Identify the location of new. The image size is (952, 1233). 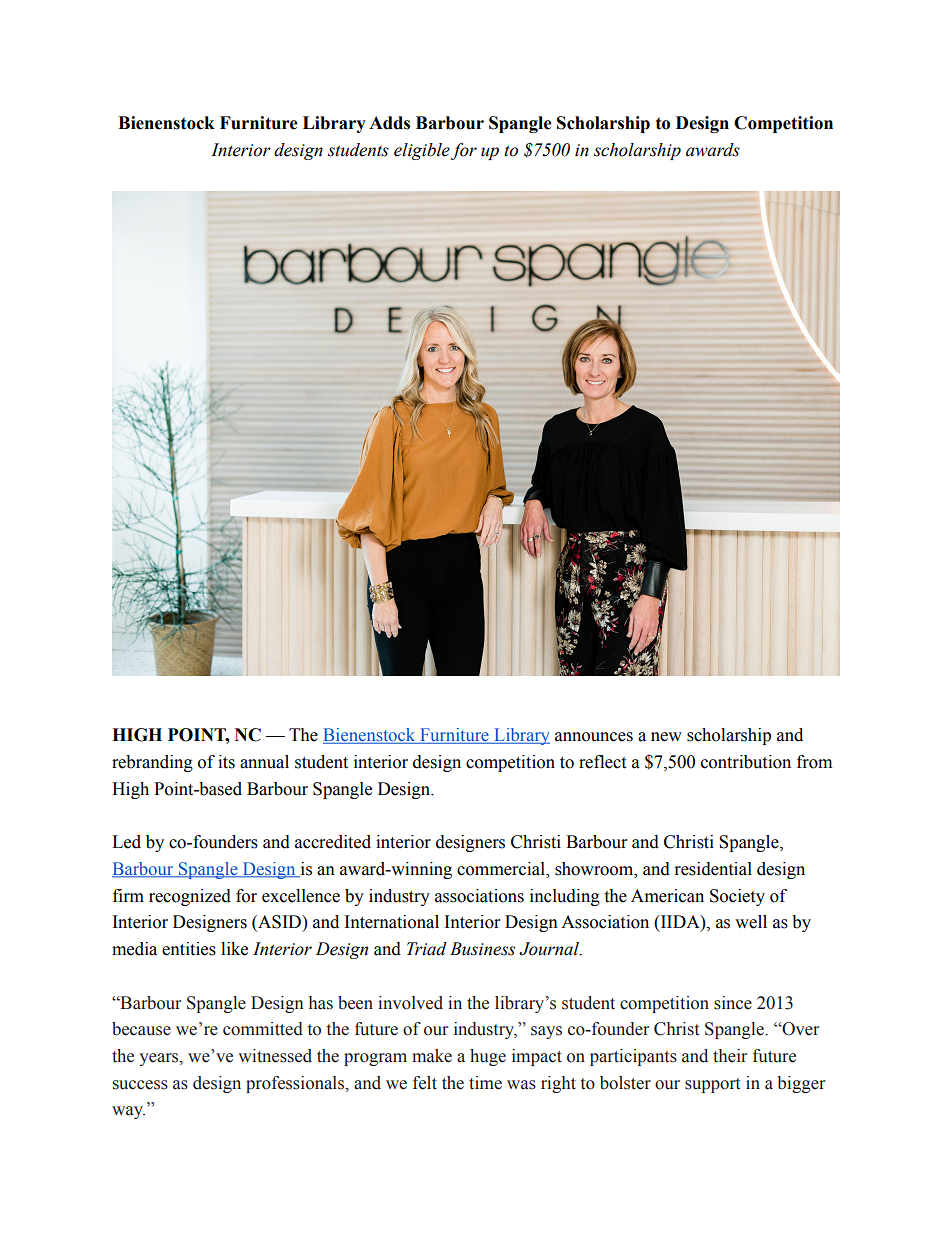
(666, 737).
